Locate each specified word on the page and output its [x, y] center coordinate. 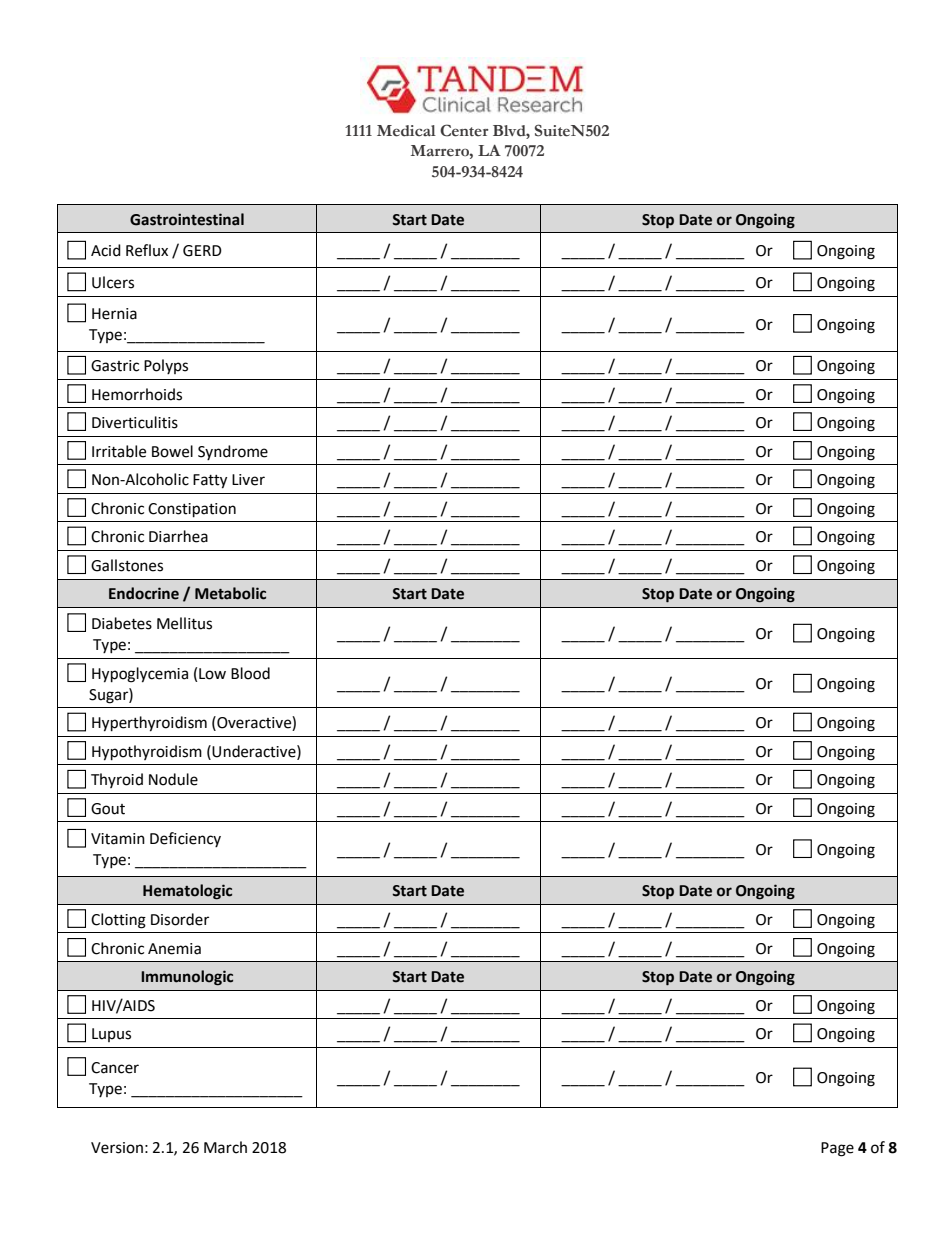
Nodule [173, 779]
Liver [248, 480]
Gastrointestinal [187, 219]
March [225, 1147]
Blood [250, 673]
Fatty [210, 481]
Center [464, 130]
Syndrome [233, 452]
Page [837, 1149]
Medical [406, 131]
